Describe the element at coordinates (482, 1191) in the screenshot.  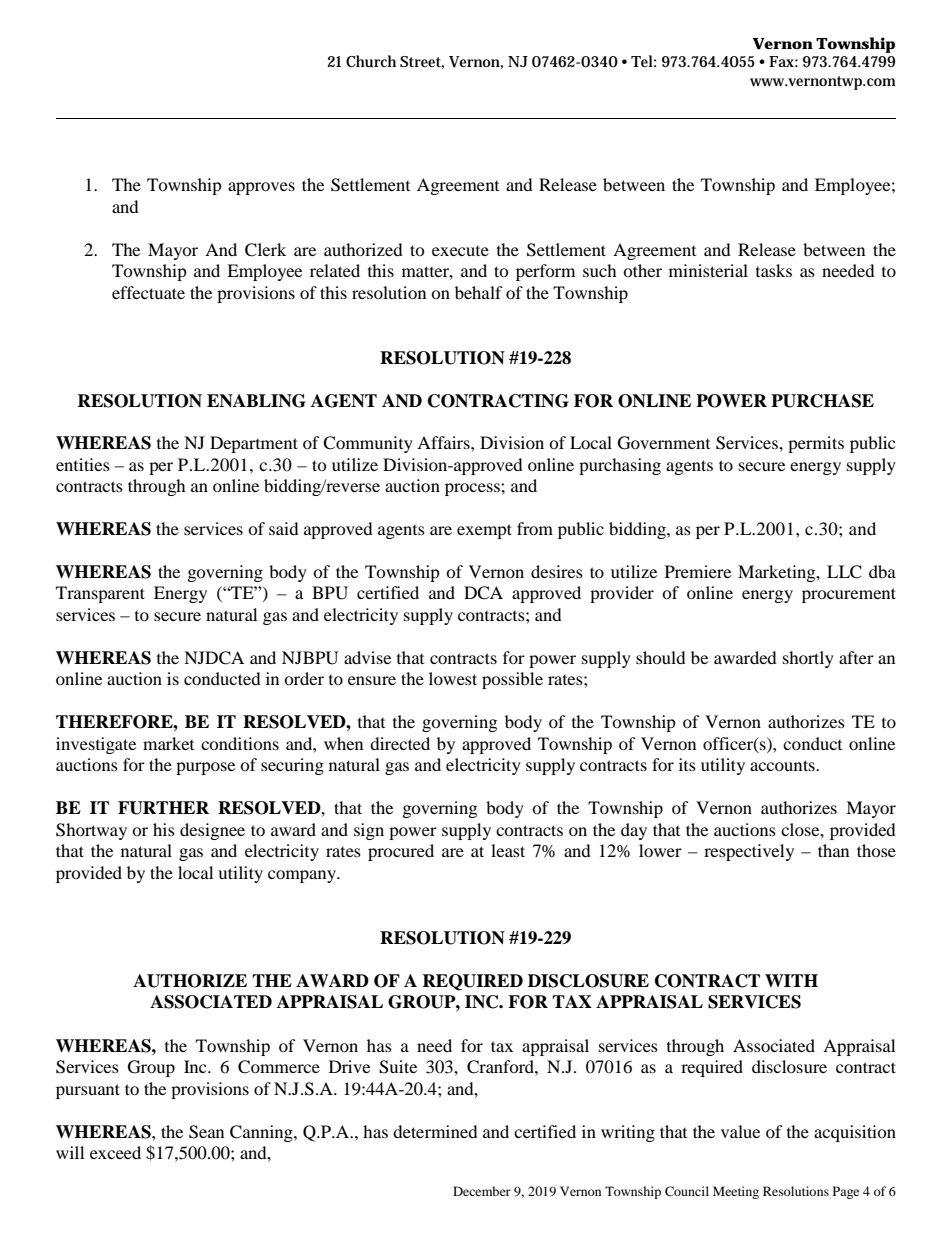
I see `December` at that location.
